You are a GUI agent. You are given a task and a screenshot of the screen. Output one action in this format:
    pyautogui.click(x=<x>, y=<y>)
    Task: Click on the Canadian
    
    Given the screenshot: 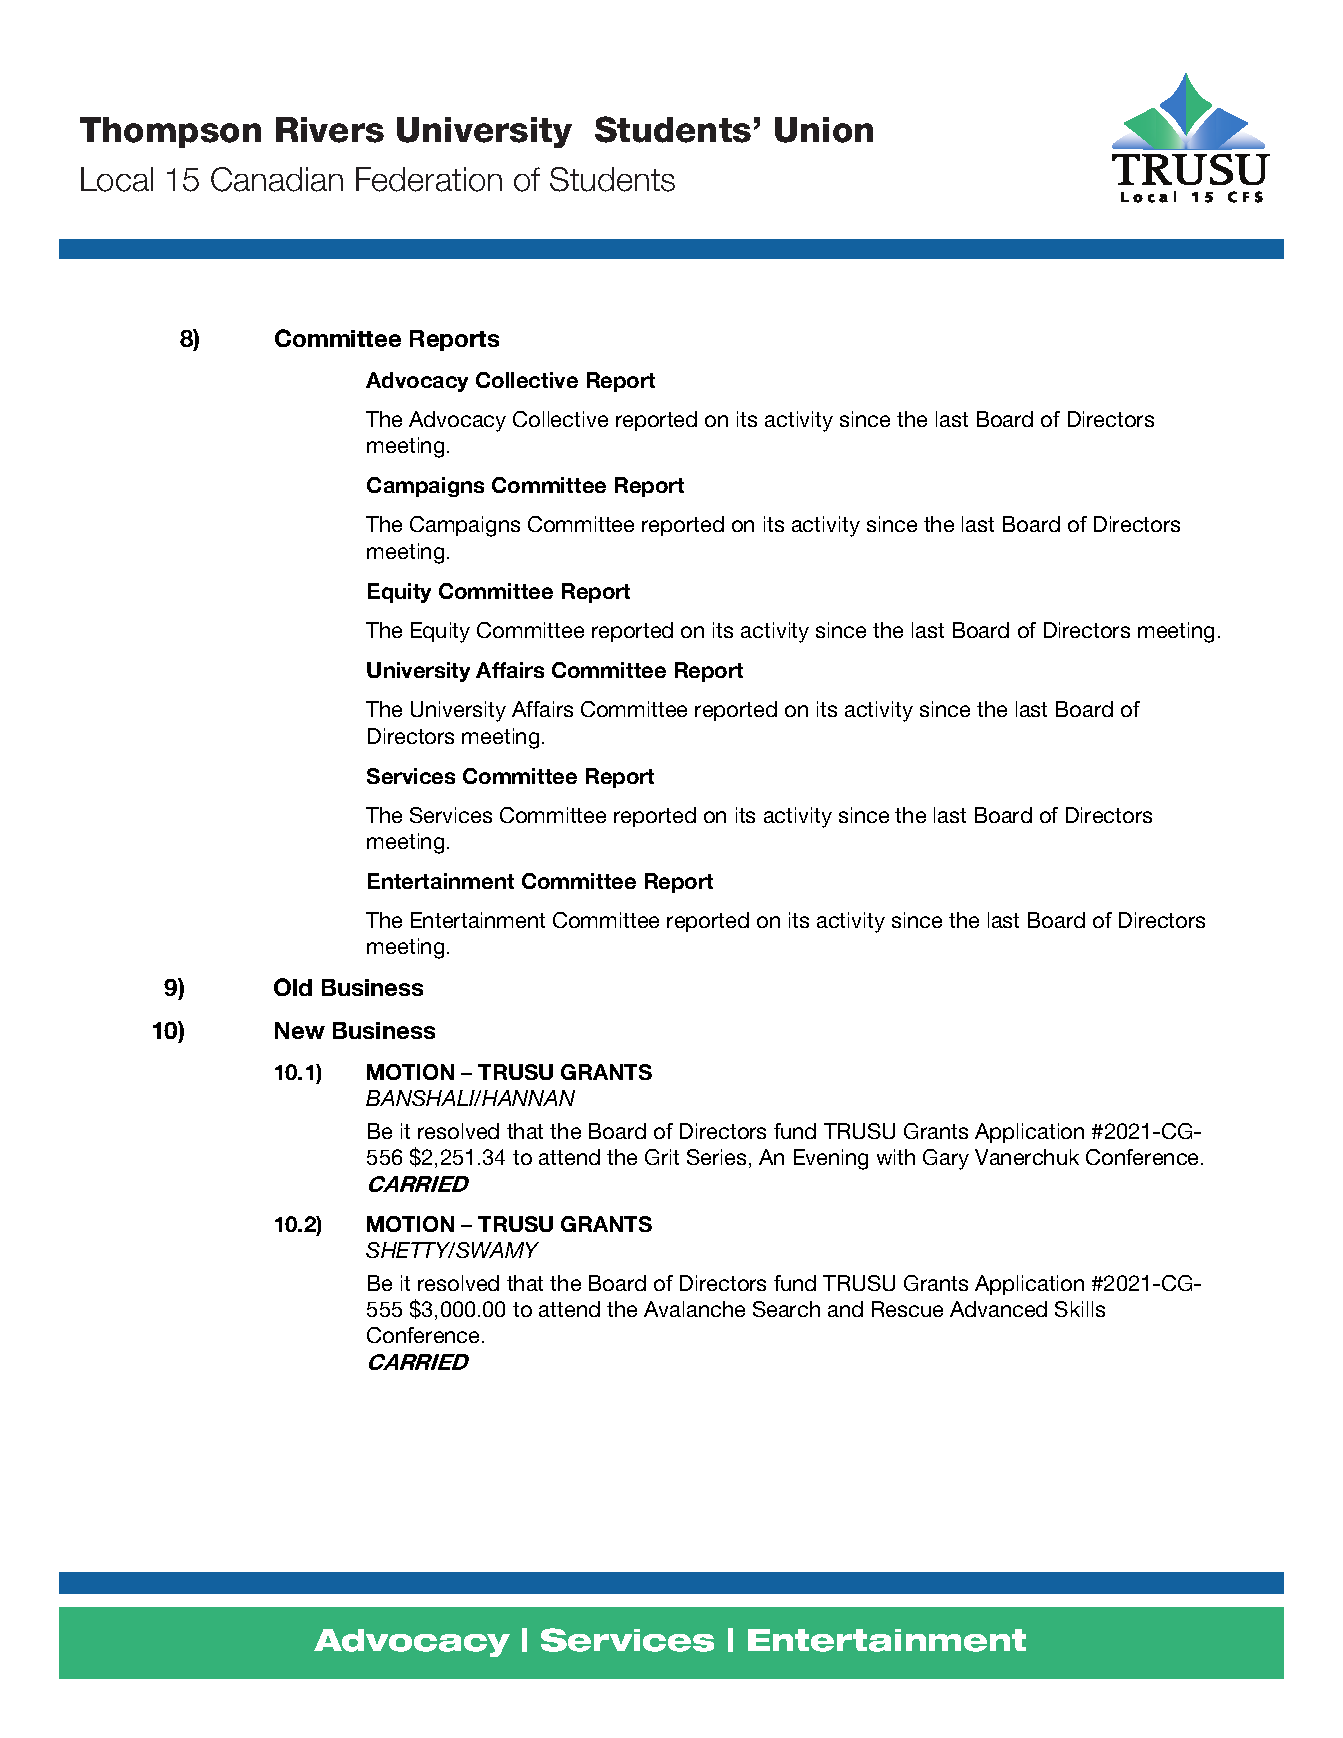 What is the action you would take?
    pyautogui.click(x=277, y=179)
